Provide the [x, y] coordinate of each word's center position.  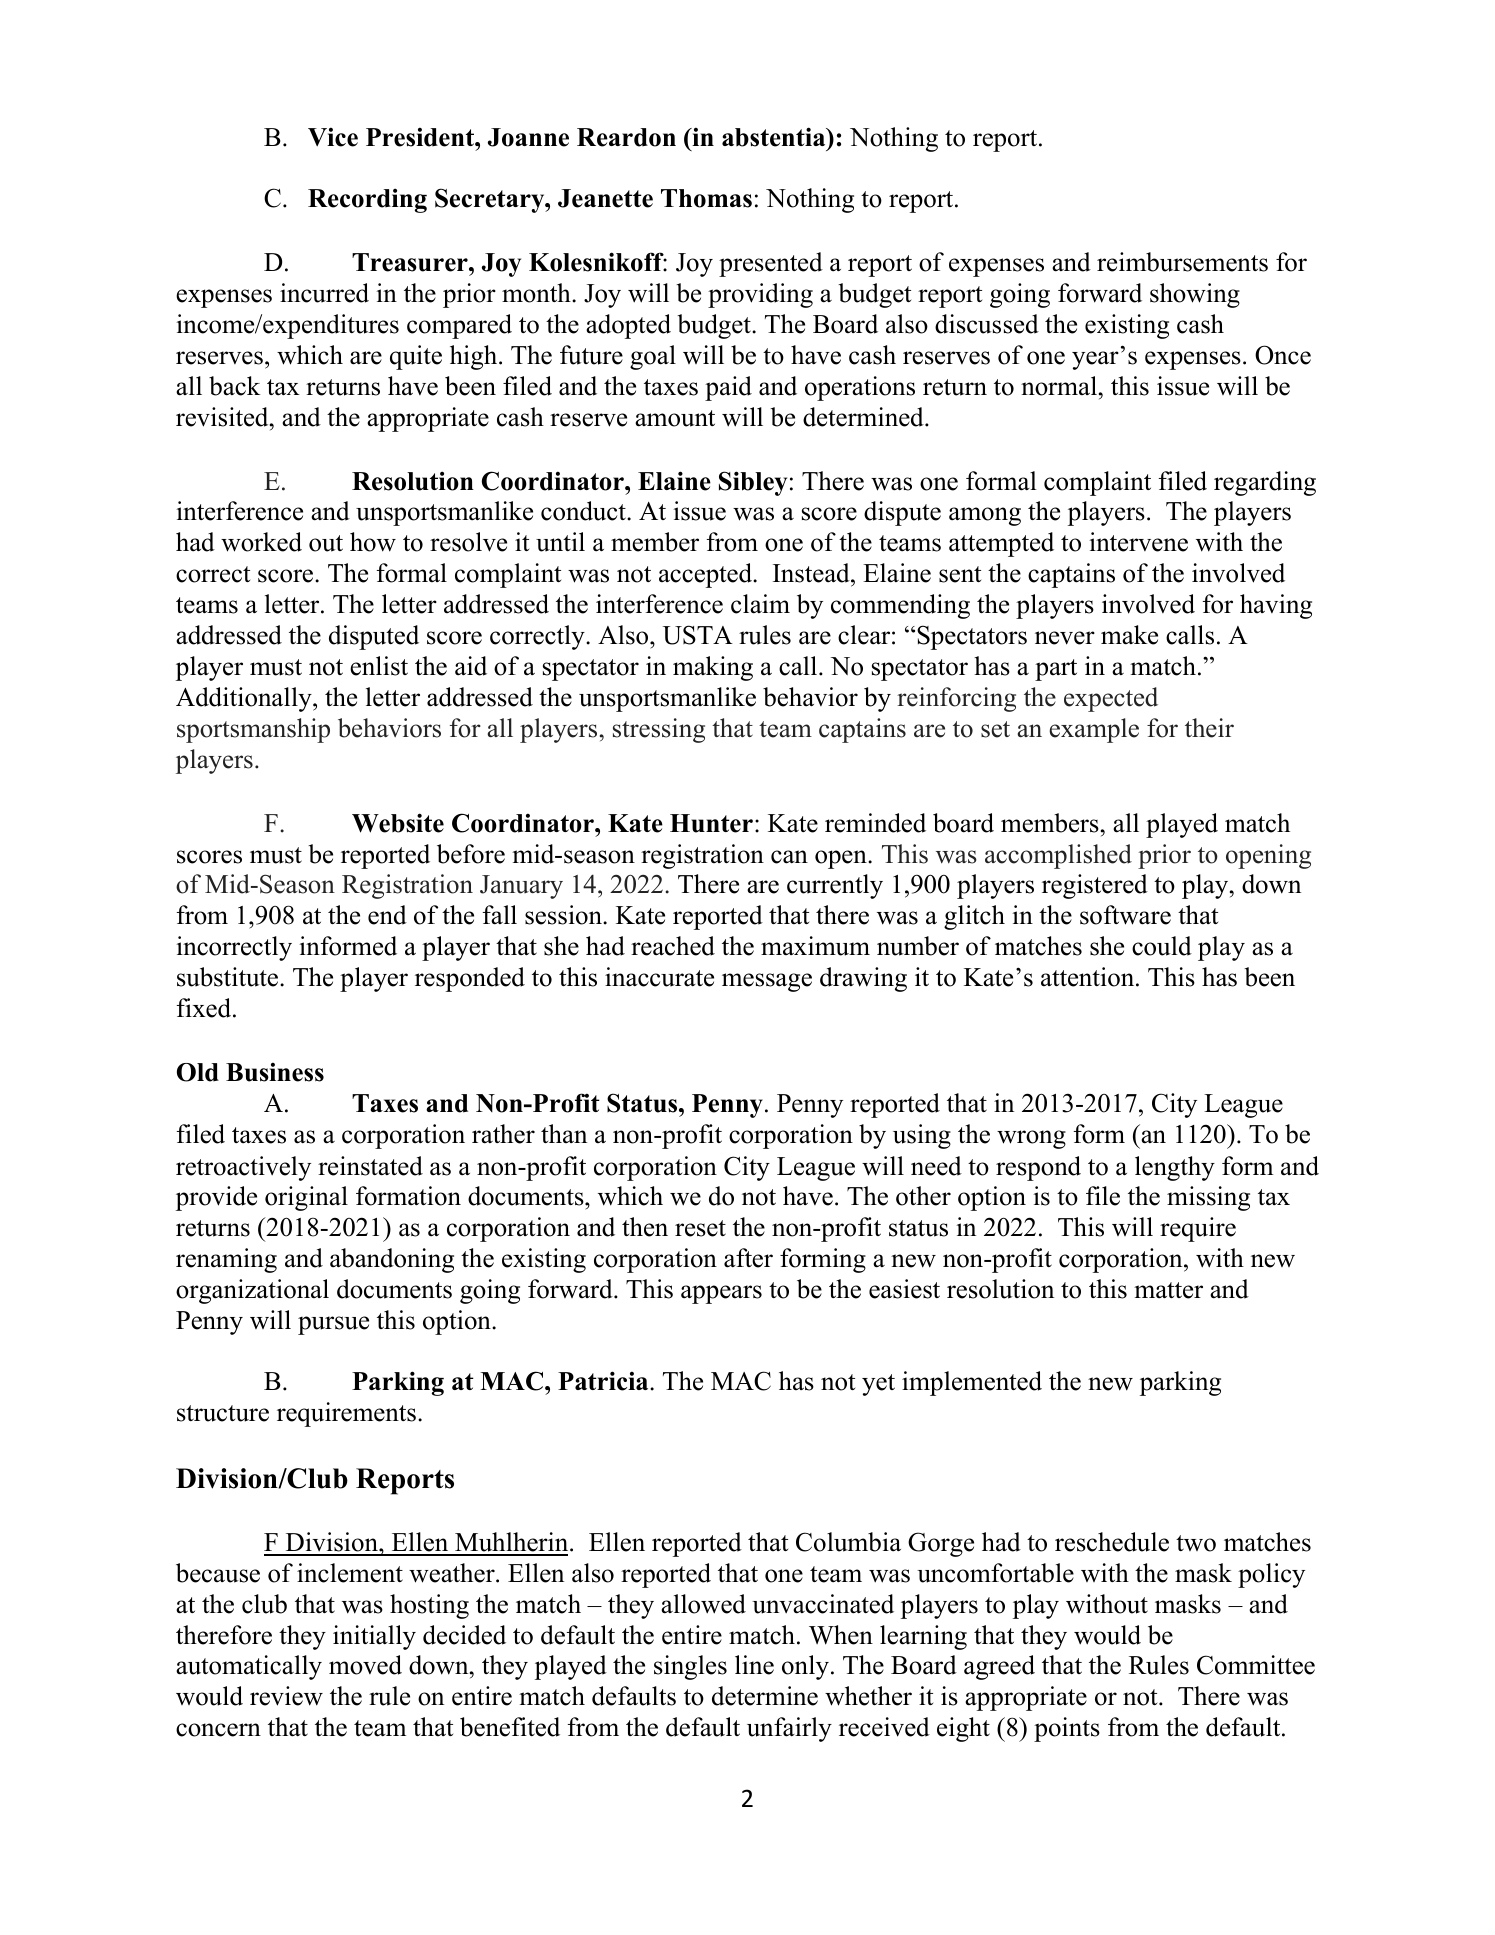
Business [275, 1072]
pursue [333, 1325]
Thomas [706, 198]
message [767, 982]
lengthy [1175, 1168]
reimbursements [1182, 262]
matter [1168, 1290]
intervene [1139, 542]
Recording [367, 200]
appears [721, 1294]
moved [365, 1665]
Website [398, 823]
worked [261, 542]
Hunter [711, 823]
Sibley [753, 483]
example [1094, 730]
